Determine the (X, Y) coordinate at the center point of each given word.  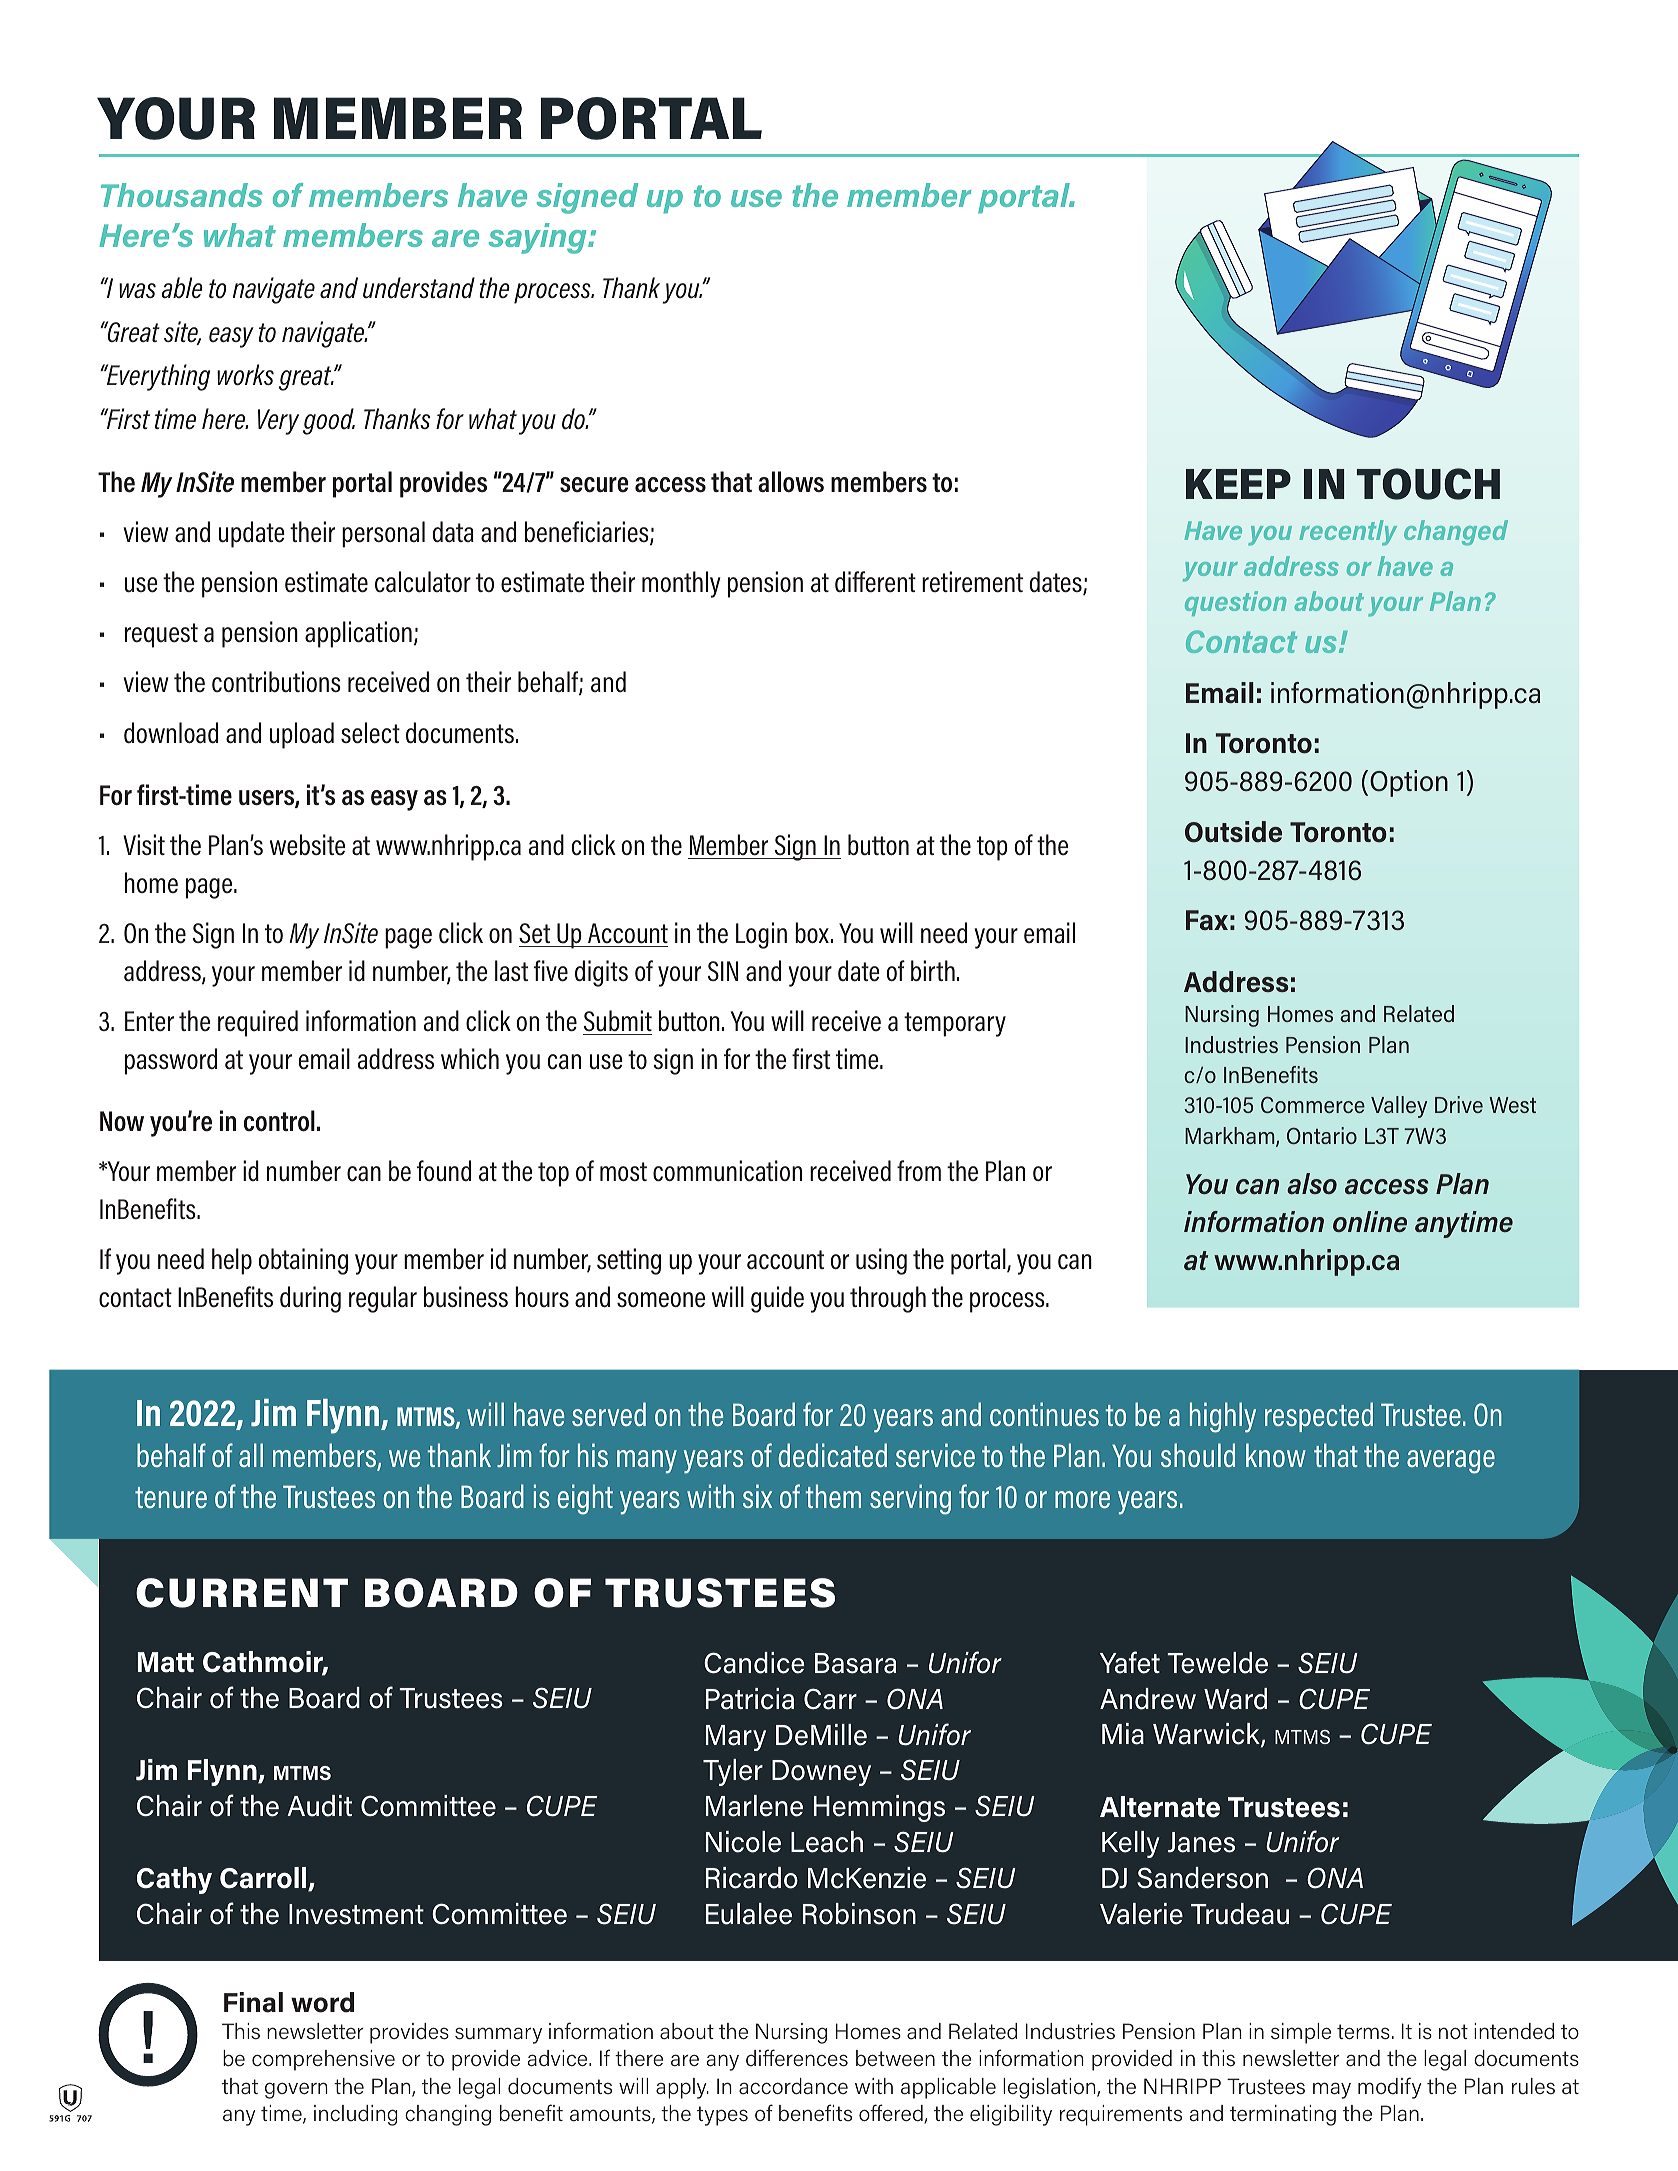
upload (302, 735)
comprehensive (323, 2060)
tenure (171, 1497)
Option (1409, 783)
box (812, 932)
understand (419, 287)
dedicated (832, 1455)
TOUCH (1428, 484)
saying (539, 238)
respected (1319, 1417)
